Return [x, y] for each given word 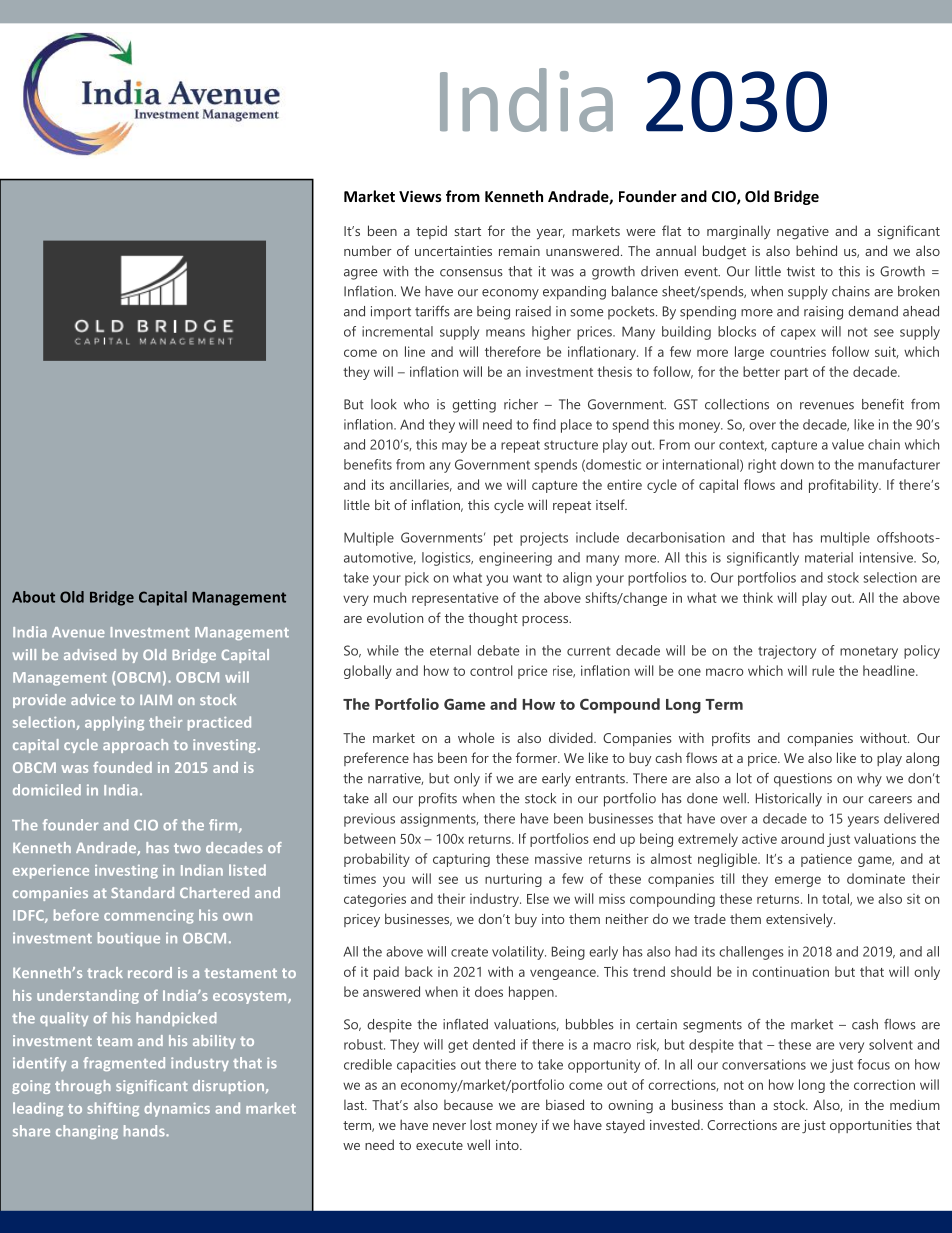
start [468, 231]
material [829, 557]
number [368, 250]
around [802, 838]
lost [481, 1124]
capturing [461, 860]
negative [803, 233]
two [187, 848]
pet [503, 539]
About [33, 597]
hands [145, 1131]
